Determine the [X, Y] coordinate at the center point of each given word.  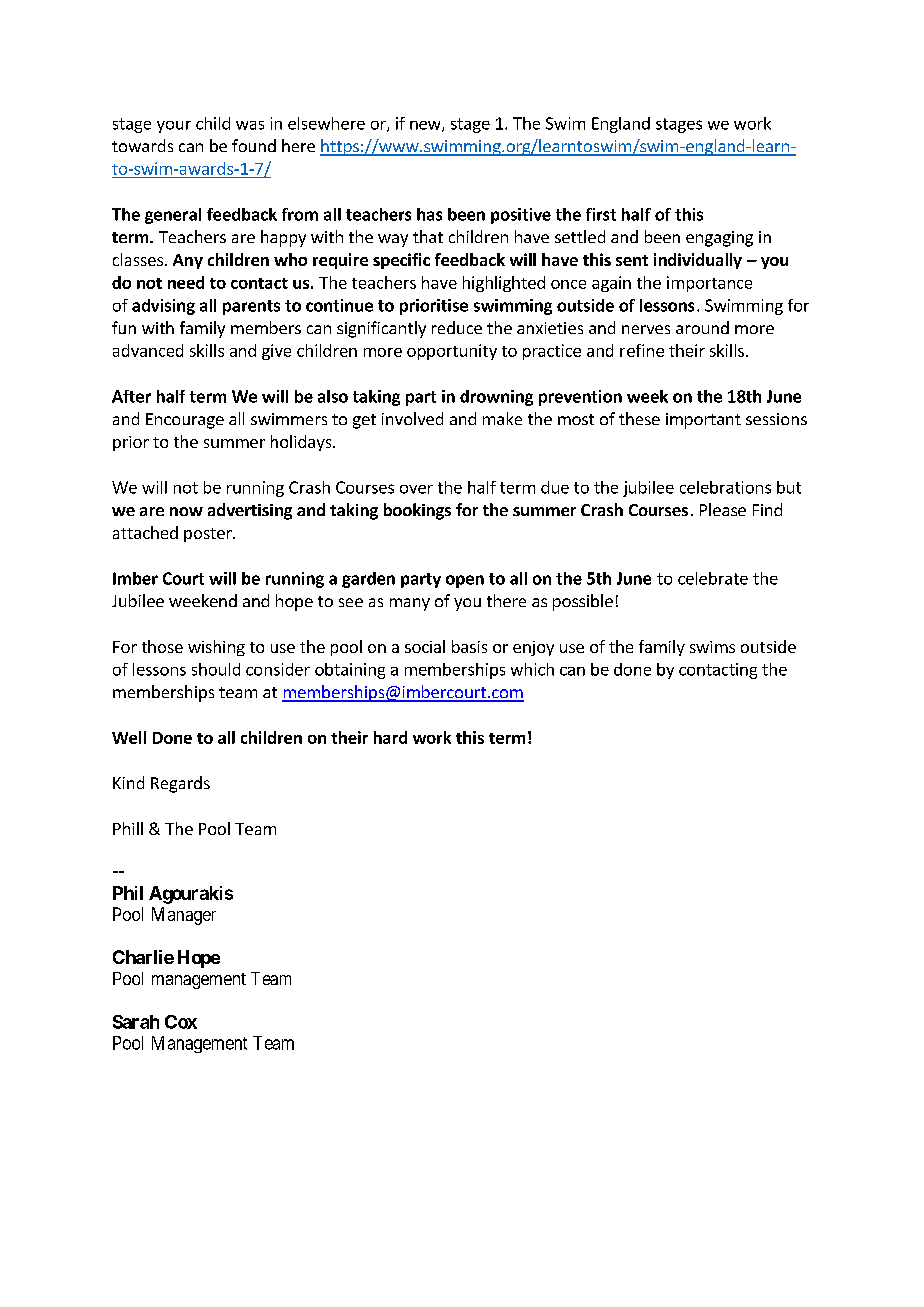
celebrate [713, 578]
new [426, 126]
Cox [181, 1022]
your [174, 127]
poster [209, 535]
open [465, 581]
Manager [184, 916]
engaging [719, 239]
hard [390, 737]
